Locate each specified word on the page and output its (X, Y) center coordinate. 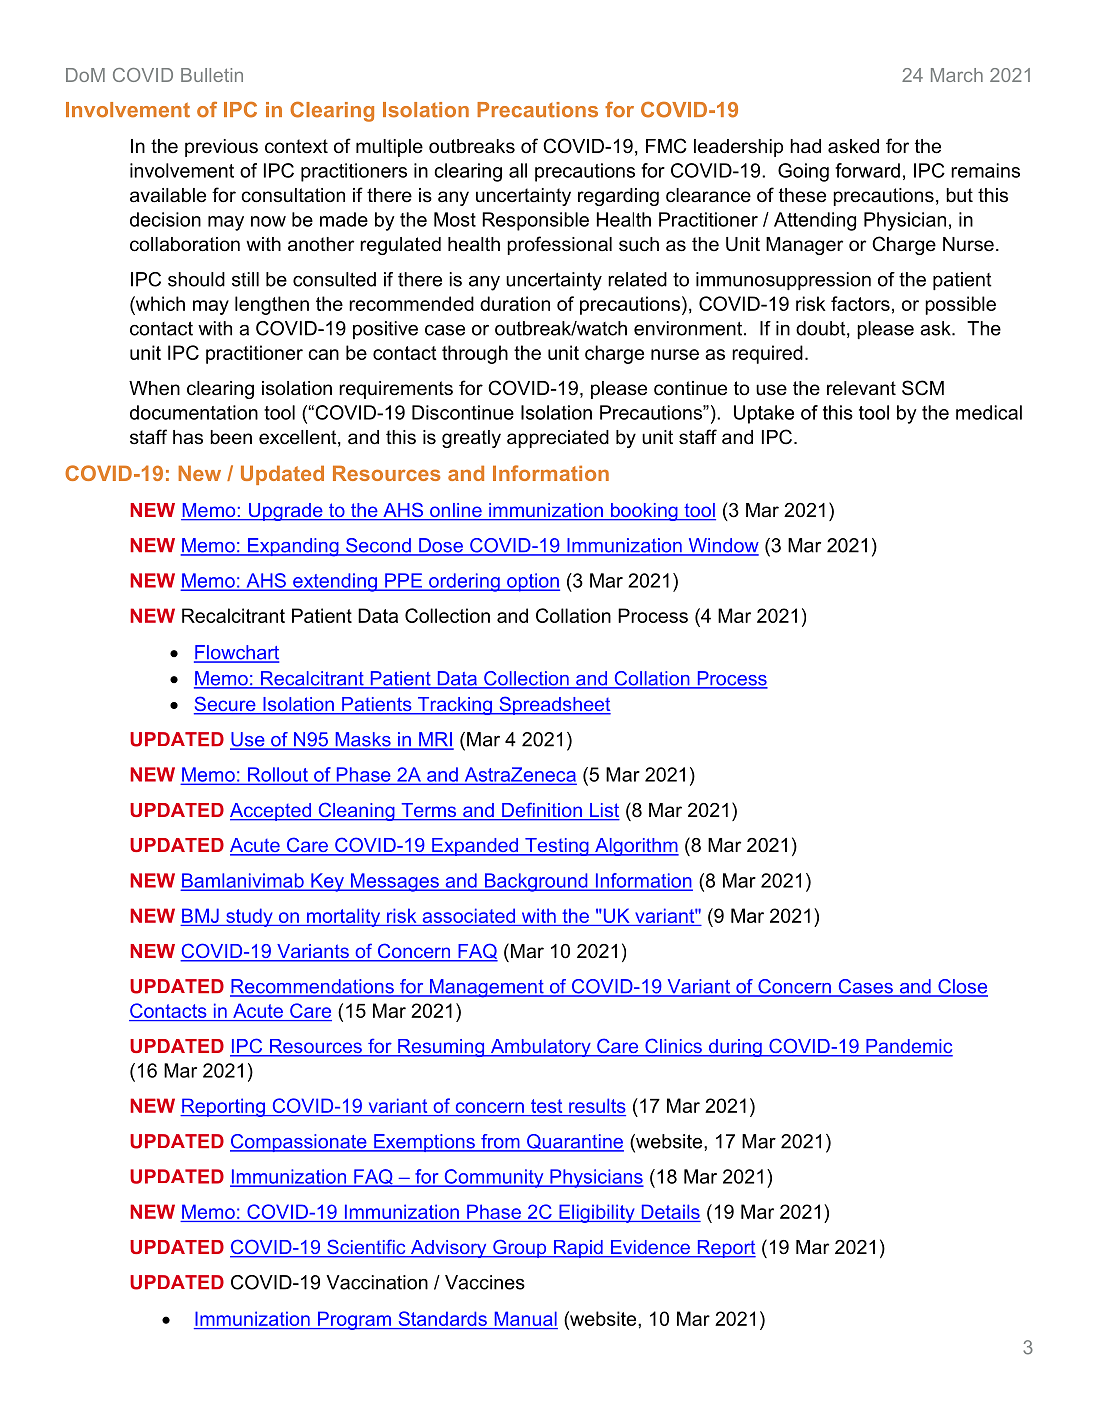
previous (221, 148)
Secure (226, 705)
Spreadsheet (554, 705)
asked (853, 146)
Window (722, 546)
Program (354, 1320)
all (518, 170)
